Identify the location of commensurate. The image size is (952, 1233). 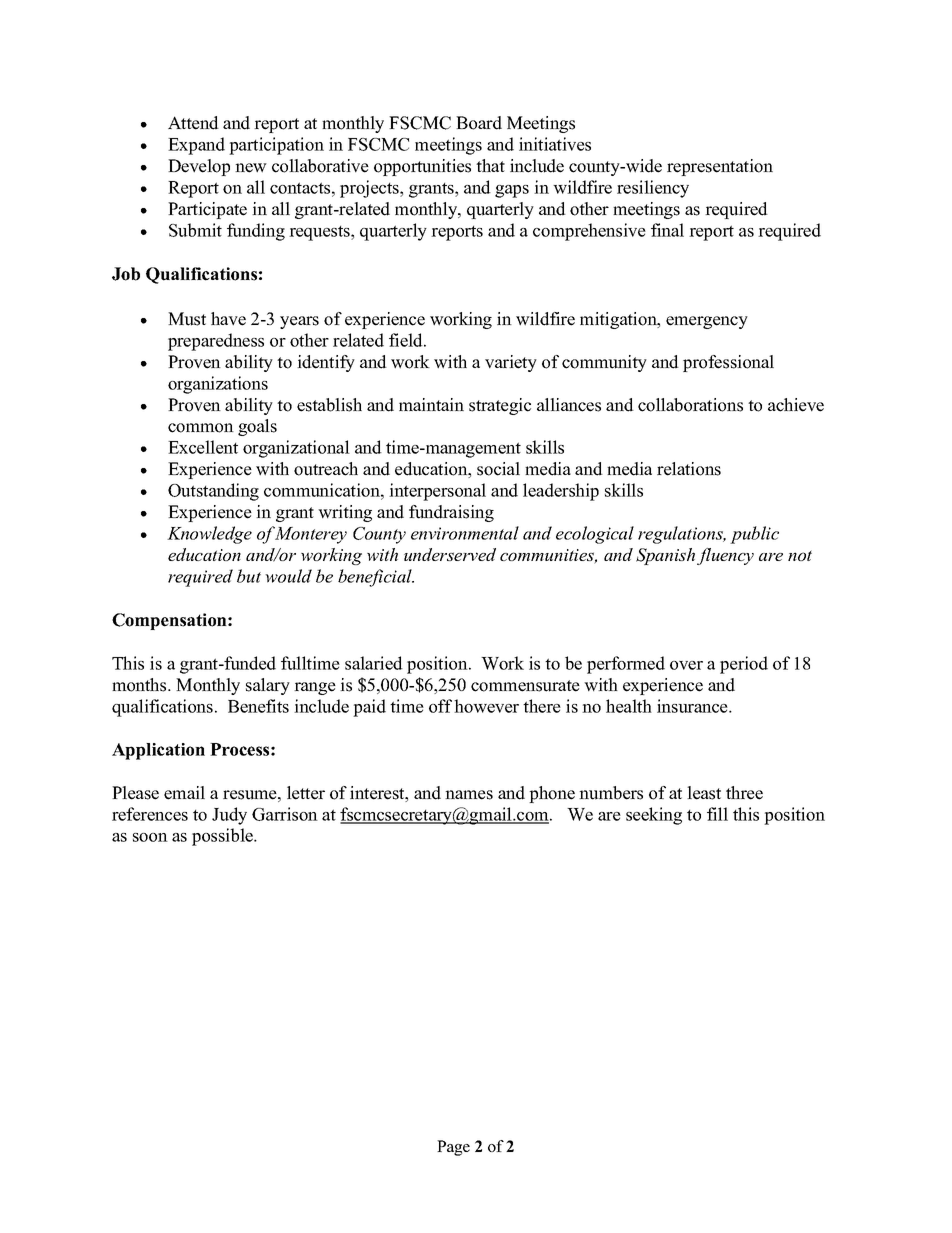
(525, 686).
